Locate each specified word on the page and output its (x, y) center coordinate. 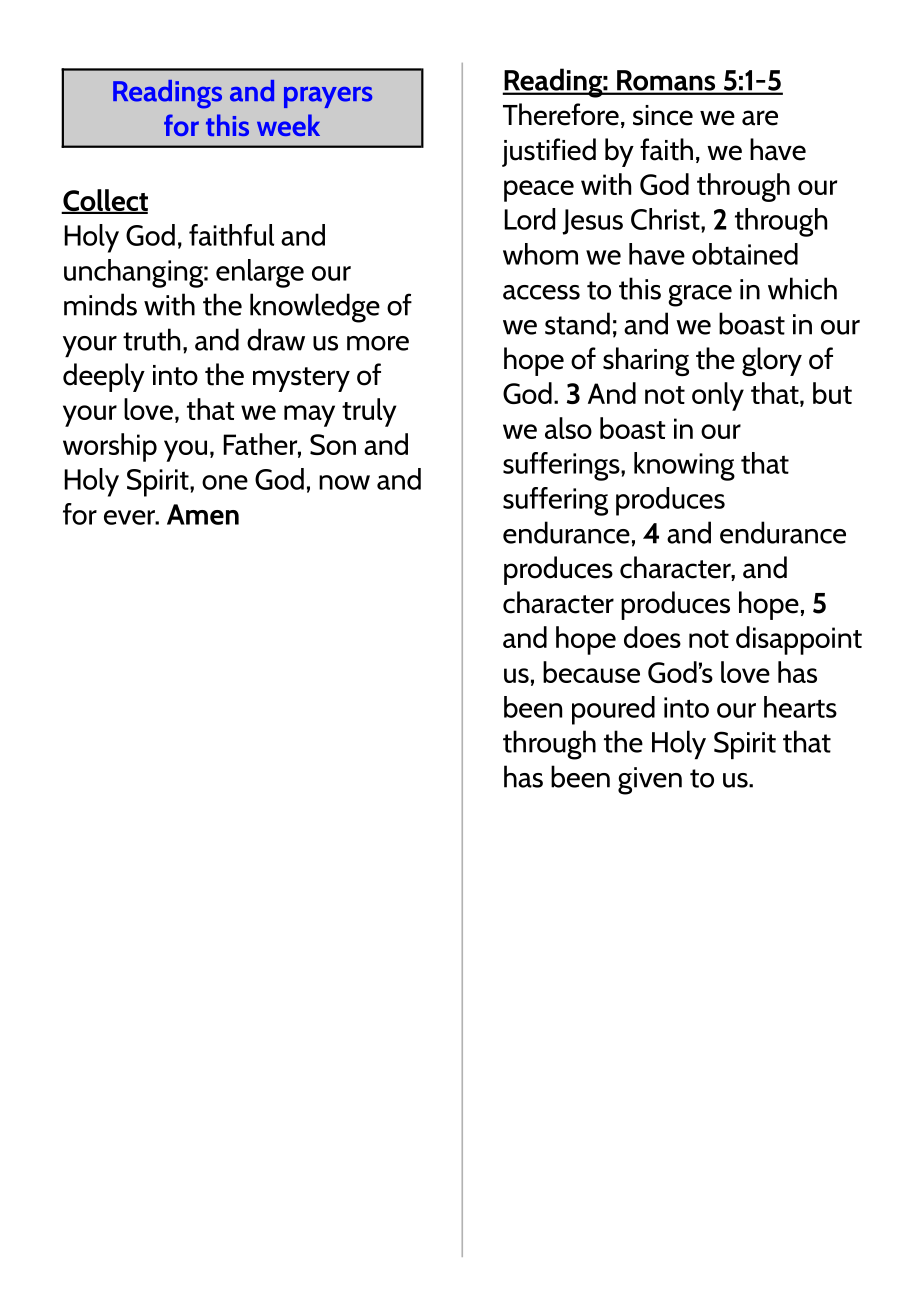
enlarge (260, 273)
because (591, 672)
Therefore (561, 114)
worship (110, 447)
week (288, 125)
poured (613, 710)
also (568, 428)
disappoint (799, 640)
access (541, 292)
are (760, 118)
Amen (203, 514)
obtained (745, 254)
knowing (684, 466)
